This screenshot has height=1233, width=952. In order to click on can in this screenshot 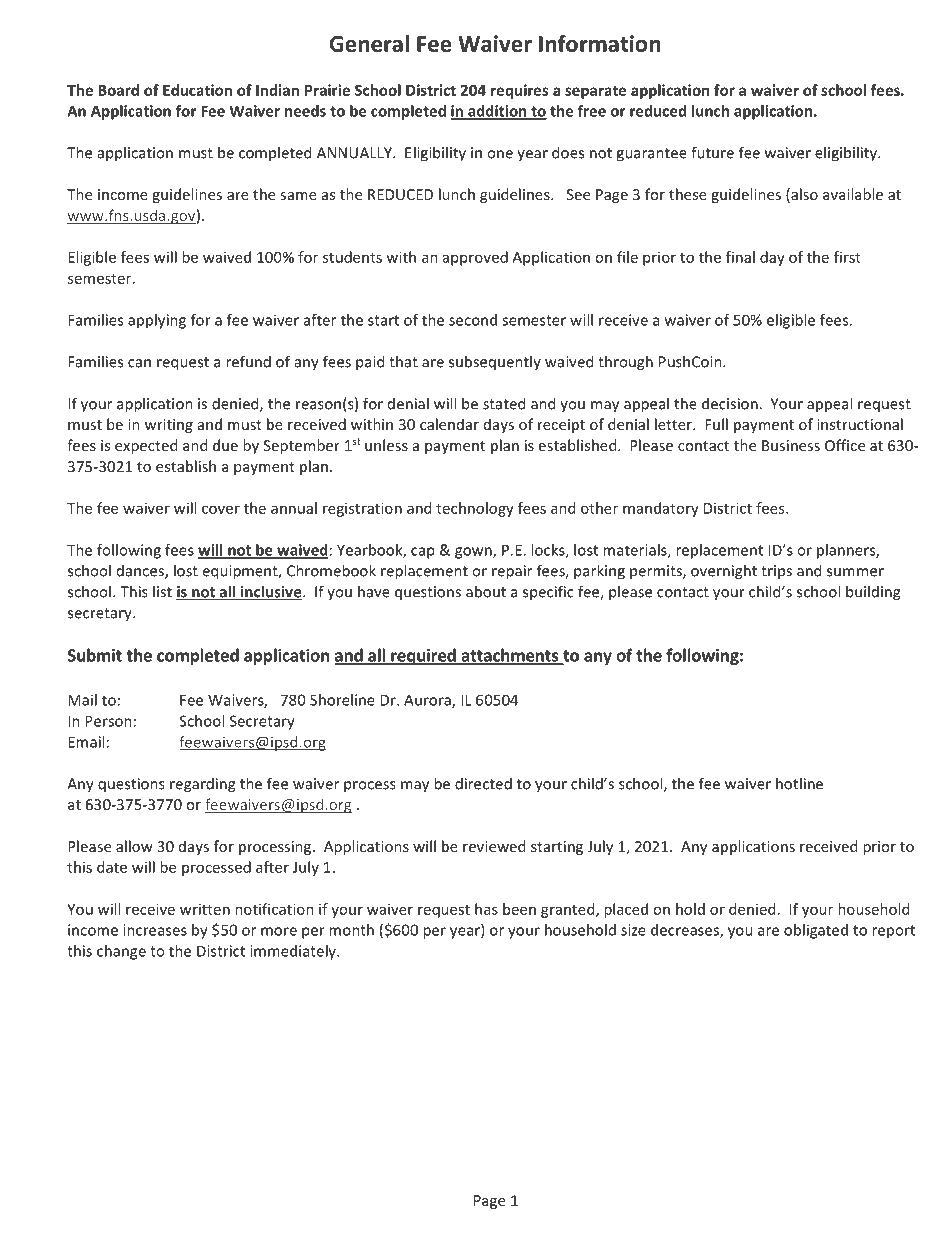, I will do `click(139, 363)`.
